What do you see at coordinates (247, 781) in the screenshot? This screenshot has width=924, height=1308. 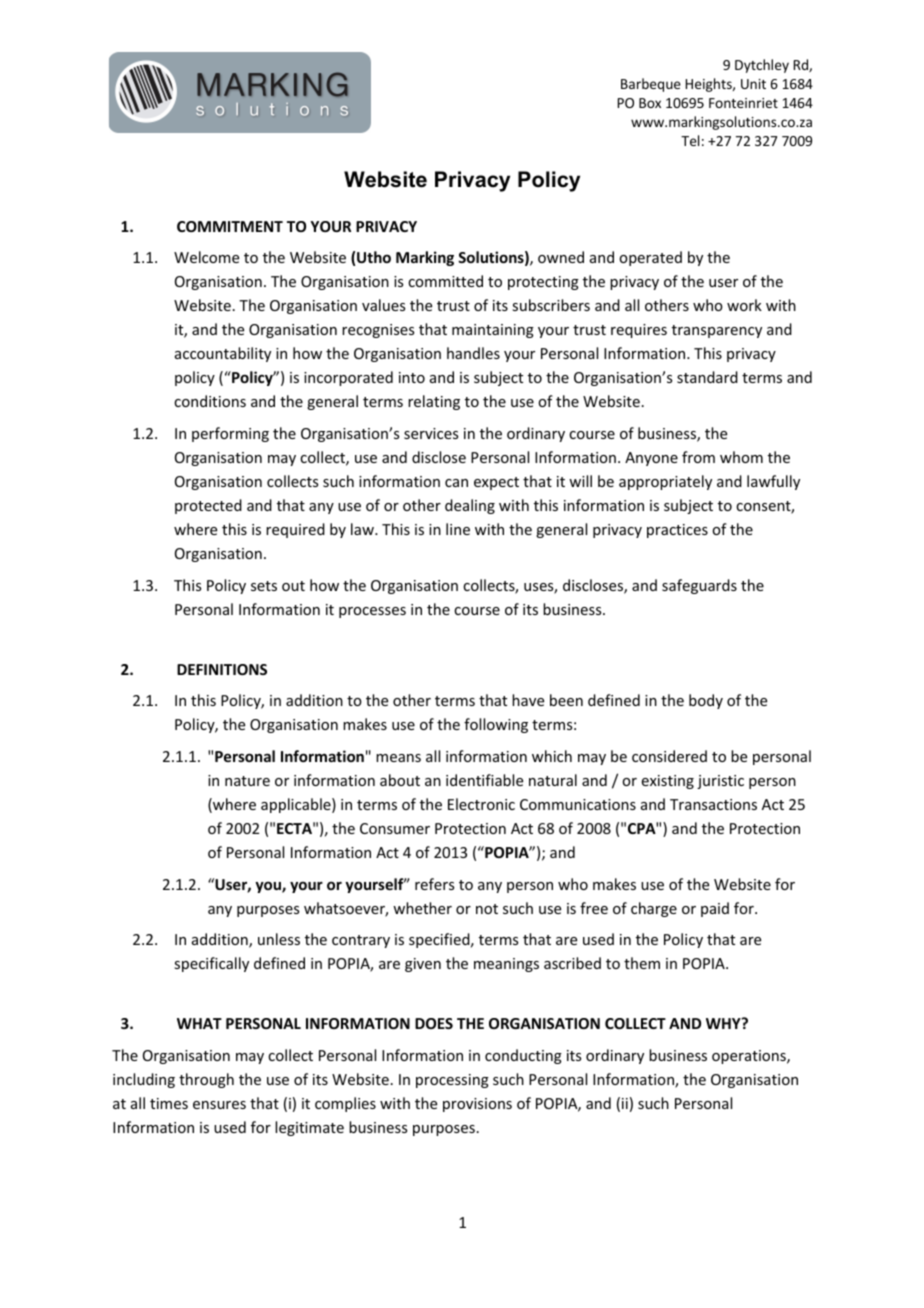 I see `nature` at bounding box center [247, 781].
